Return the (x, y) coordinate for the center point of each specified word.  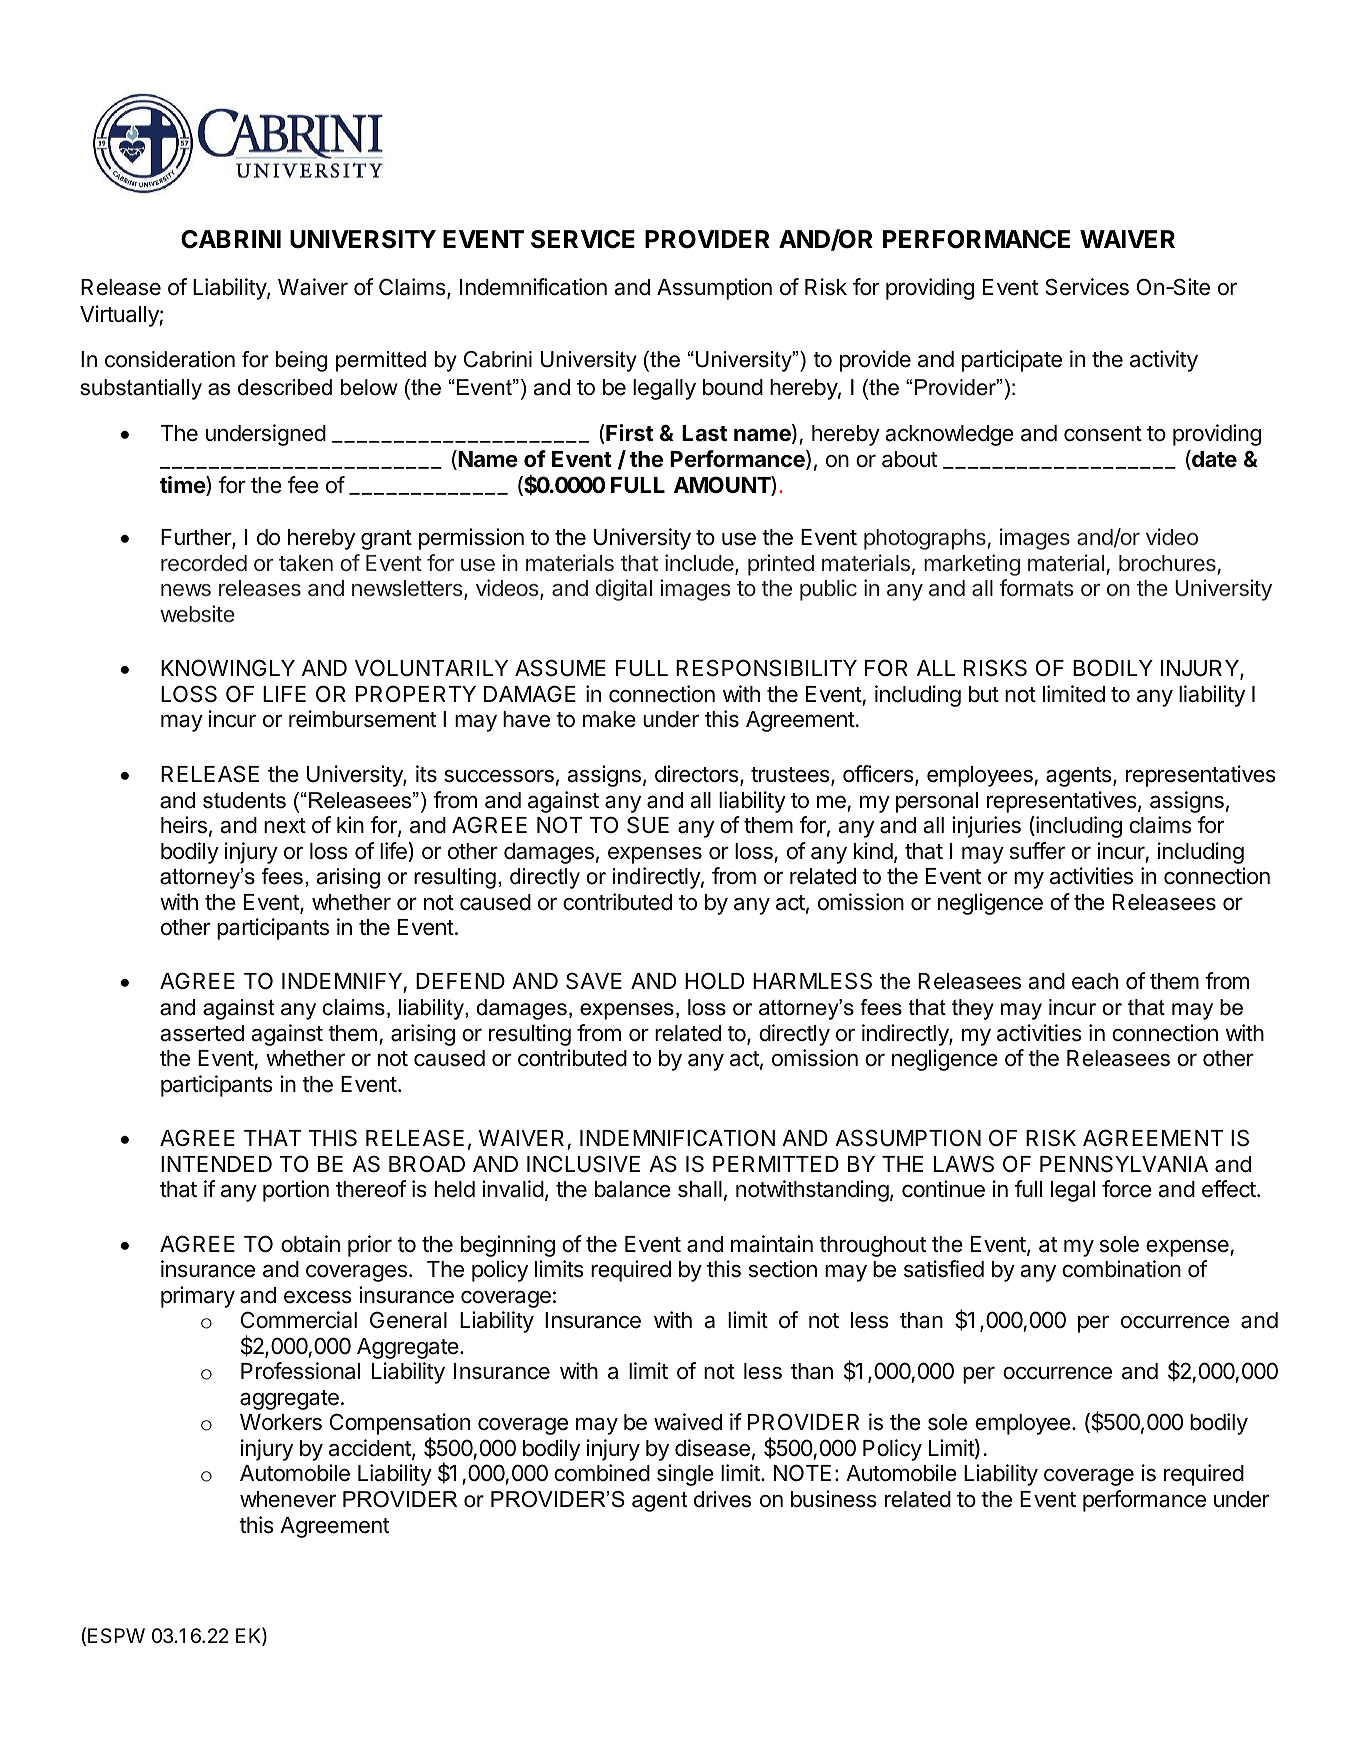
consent (1103, 434)
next (285, 826)
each (1095, 981)
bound (733, 387)
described (285, 387)
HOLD (714, 981)
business (834, 1499)
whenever (288, 1499)
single (685, 1475)
